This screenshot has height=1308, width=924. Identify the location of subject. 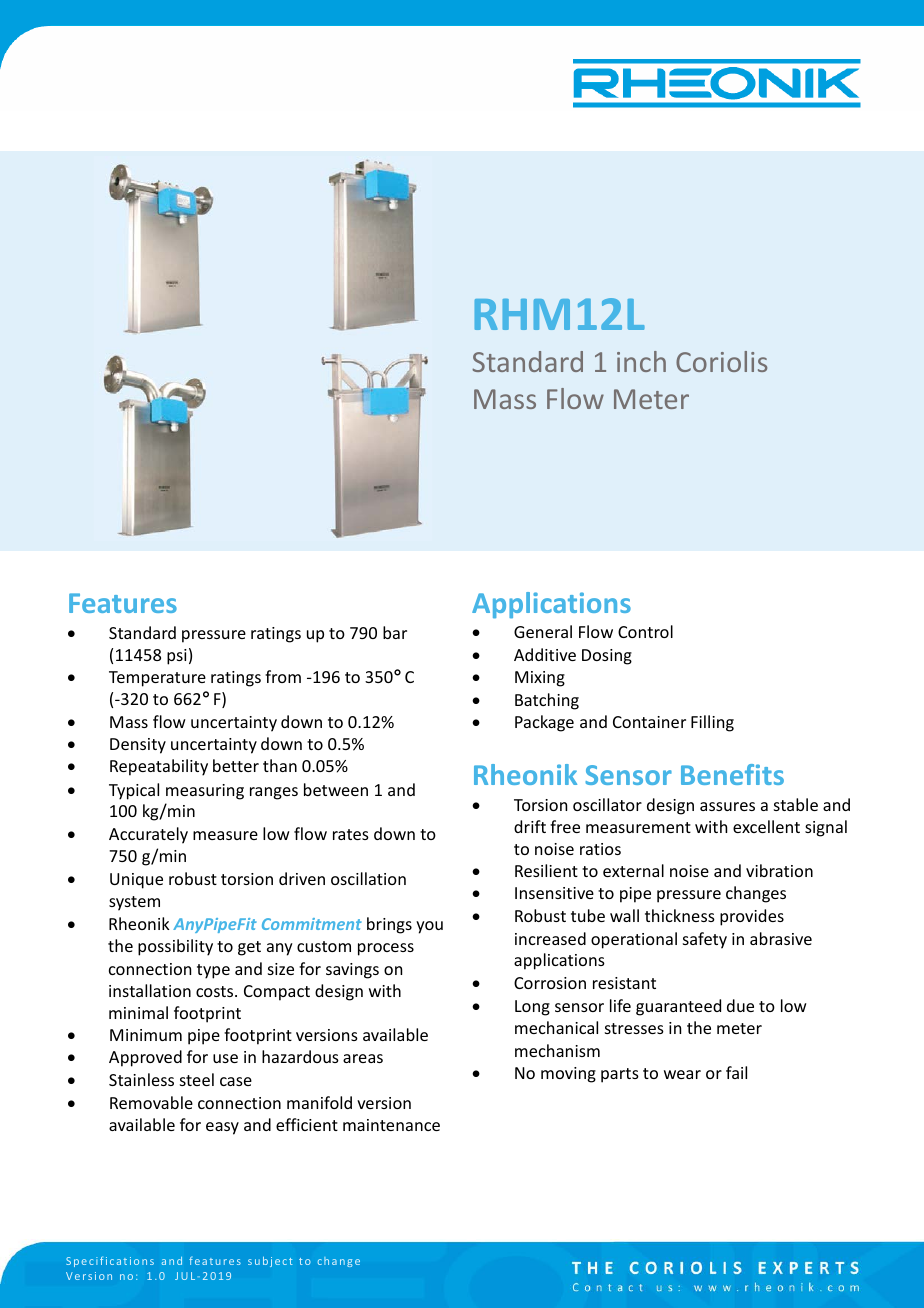
(270, 1262).
